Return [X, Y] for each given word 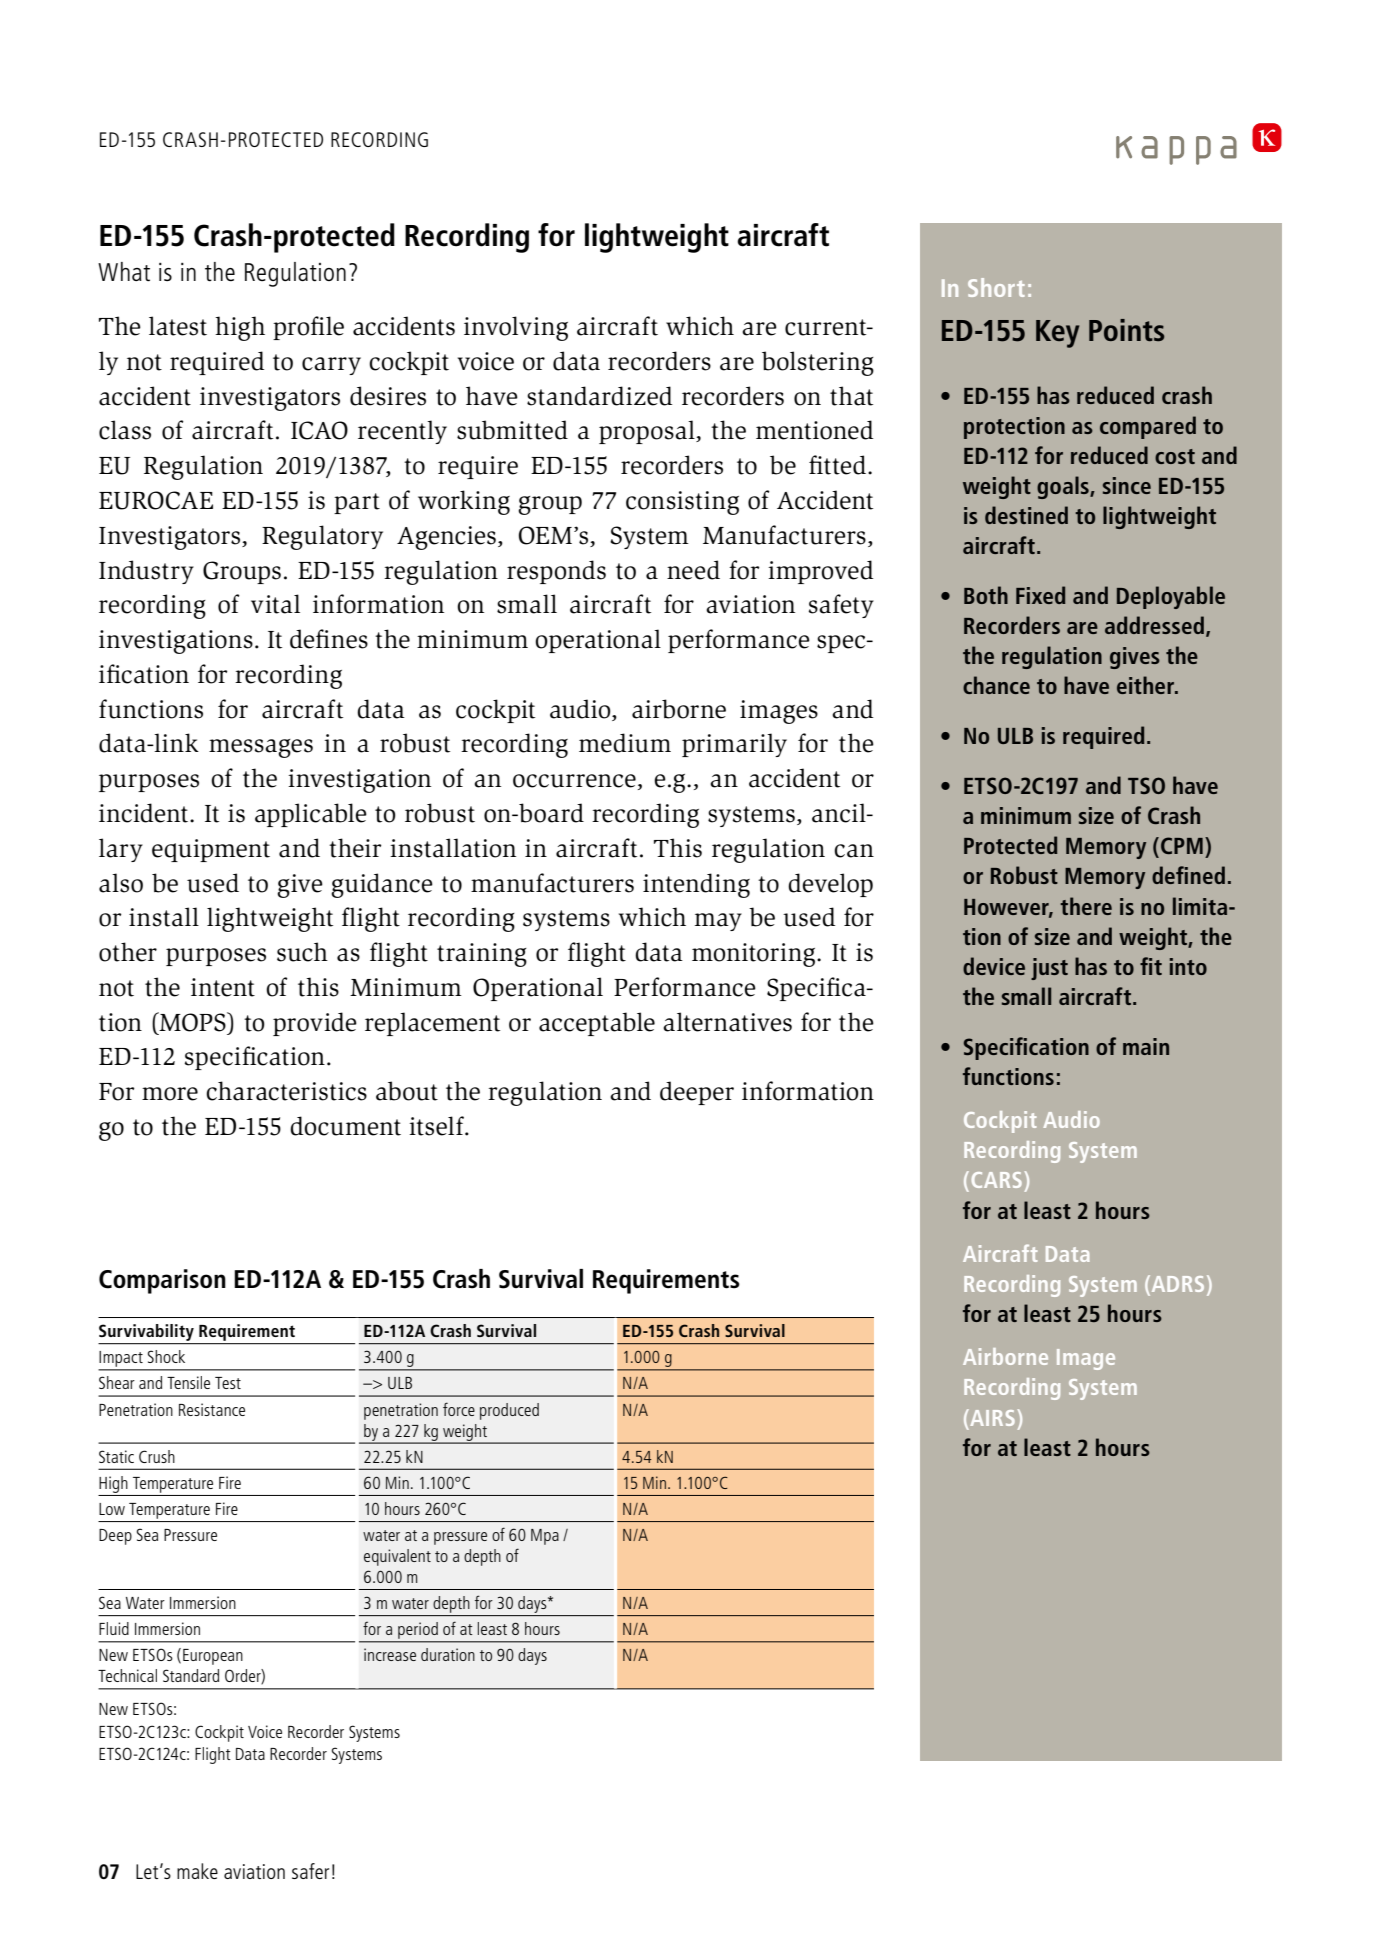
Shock [166, 1356]
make [197, 1871]
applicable [311, 815]
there [1086, 906]
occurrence [574, 781]
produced [509, 1411]
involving [516, 328]
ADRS [1176, 1285]
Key [1057, 334]
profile [308, 328]
